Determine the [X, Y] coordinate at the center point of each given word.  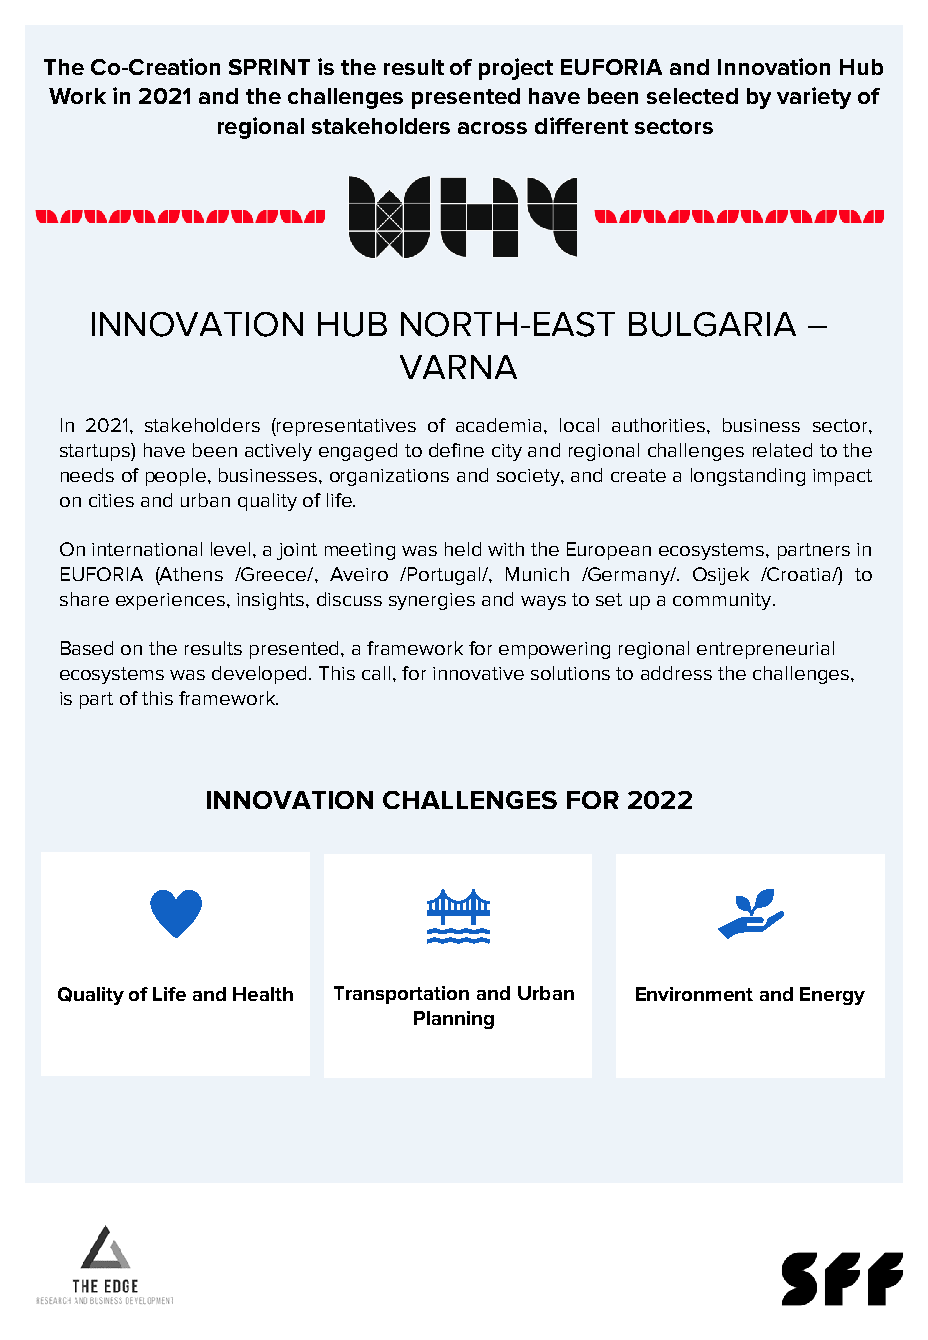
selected [692, 96]
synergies [432, 601]
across [492, 128]
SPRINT [269, 67]
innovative [478, 673]
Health [263, 994]
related [782, 450]
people [176, 477]
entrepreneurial [765, 650]
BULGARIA [712, 324]
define [456, 450]
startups [96, 452]
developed [261, 675]
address [676, 673]
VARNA [458, 367]
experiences [170, 601]
